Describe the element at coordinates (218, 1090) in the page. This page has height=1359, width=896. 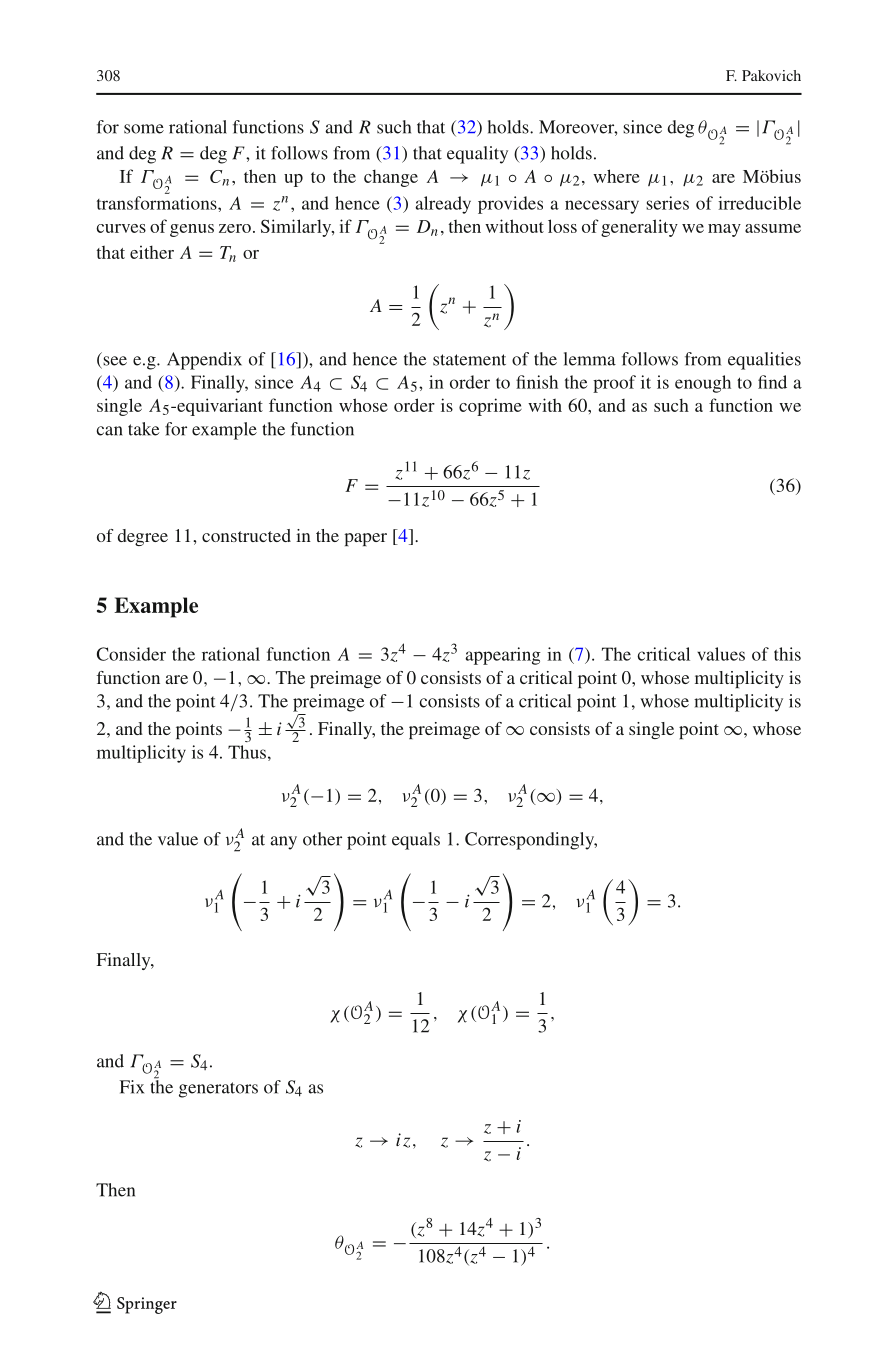
I see `generators` at that location.
